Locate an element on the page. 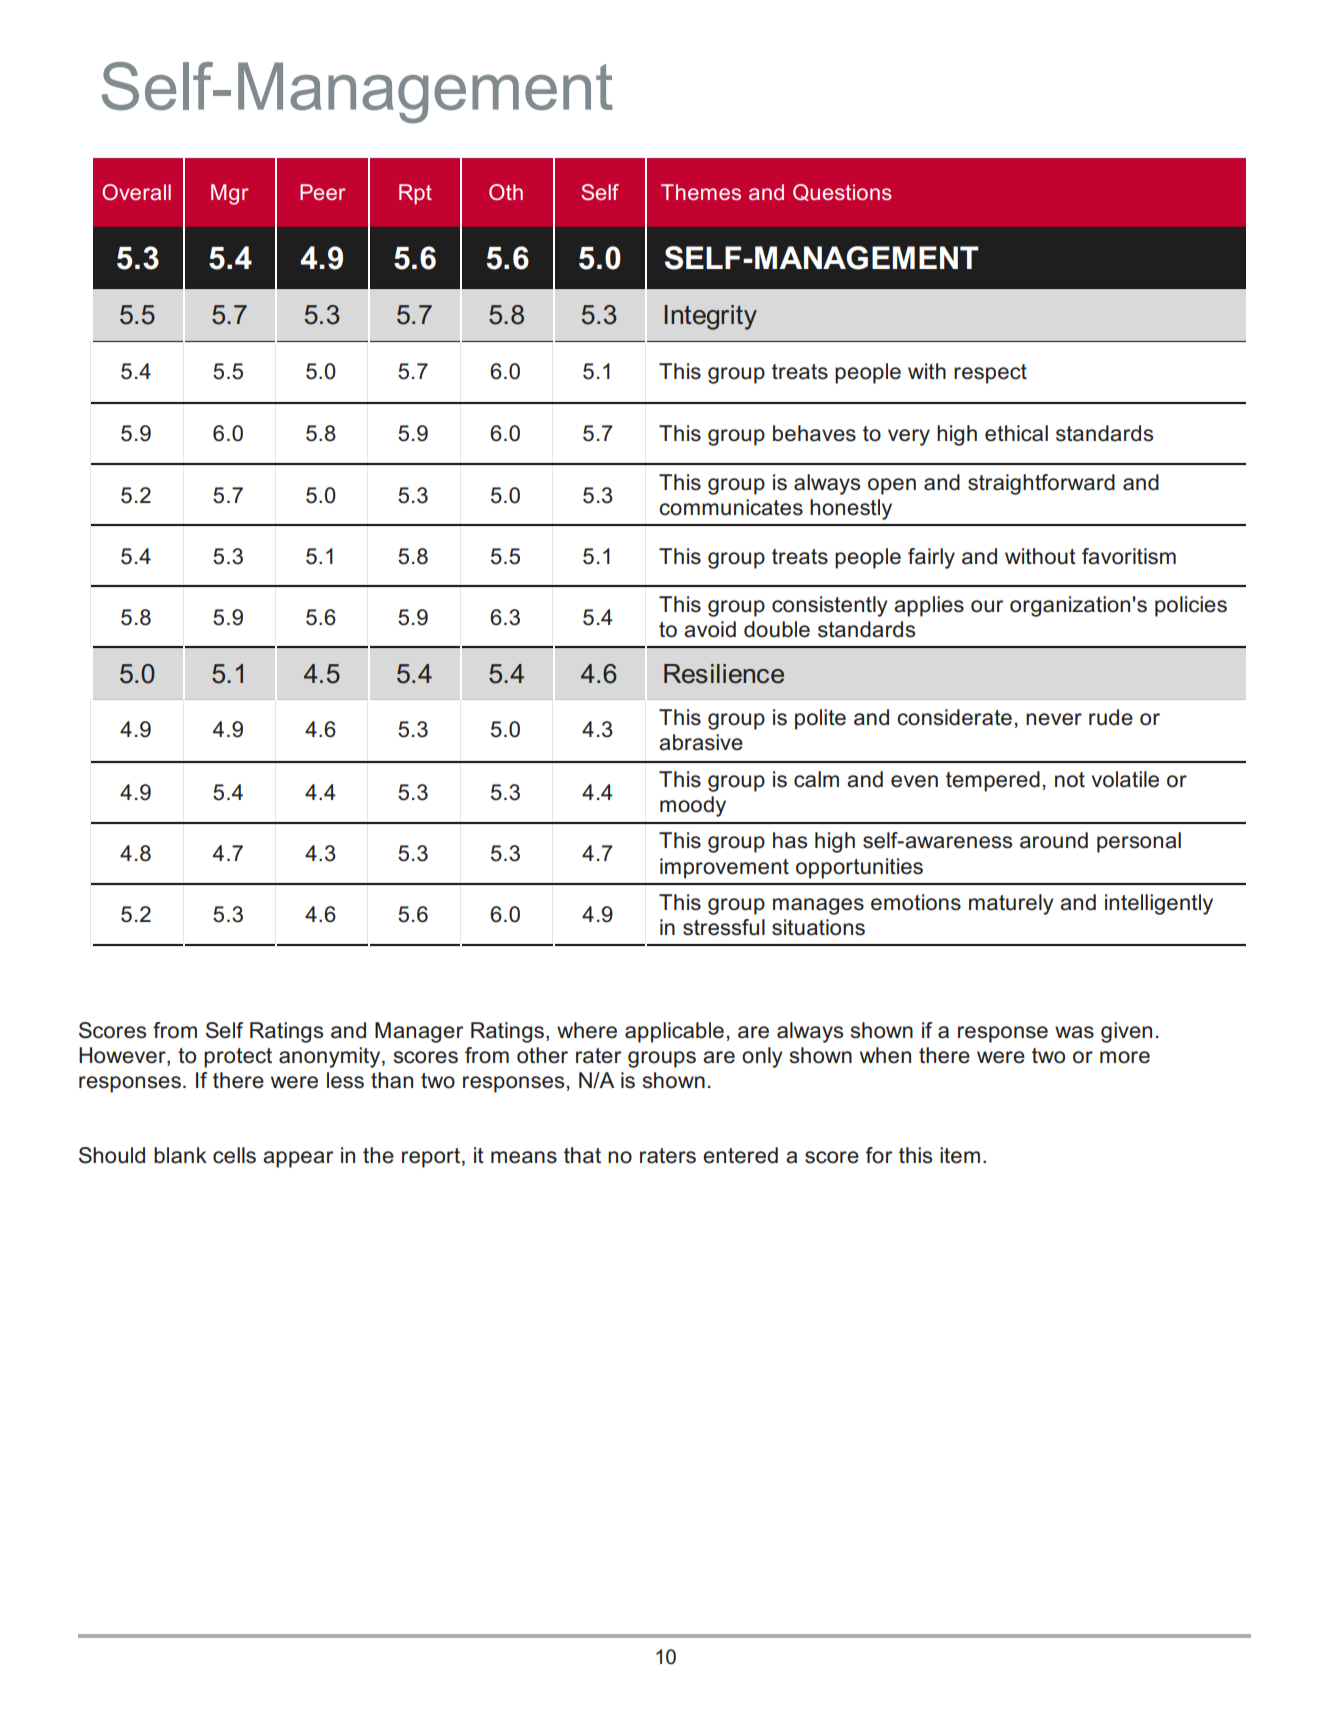 Image resolution: width=1331 pixels, height=1722 pixels. Mgr is located at coordinates (230, 194).
